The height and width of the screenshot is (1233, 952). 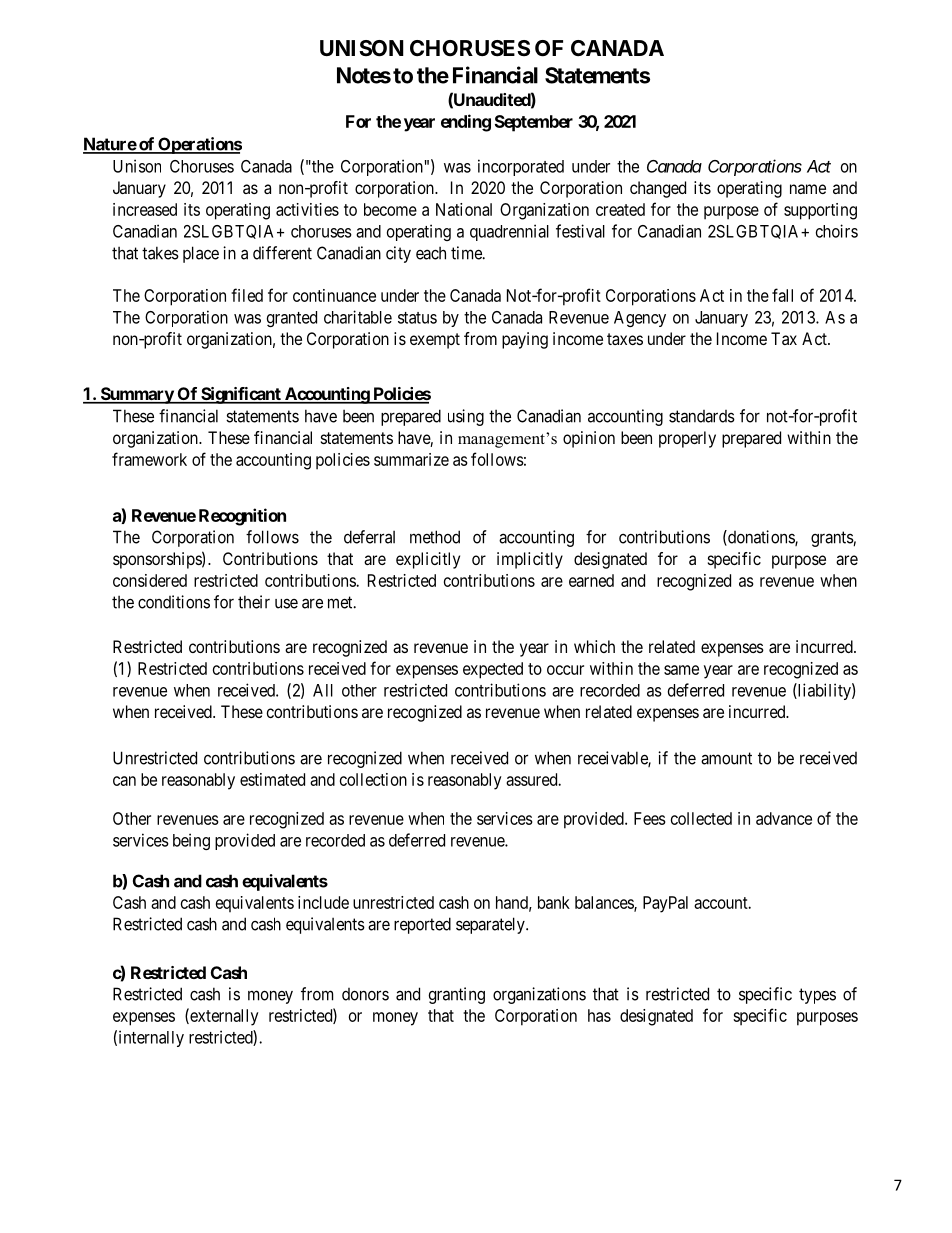 What do you see at coordinates (373, 779) in the screenshot?
I see `collection` at bounding box center [373, 779].
